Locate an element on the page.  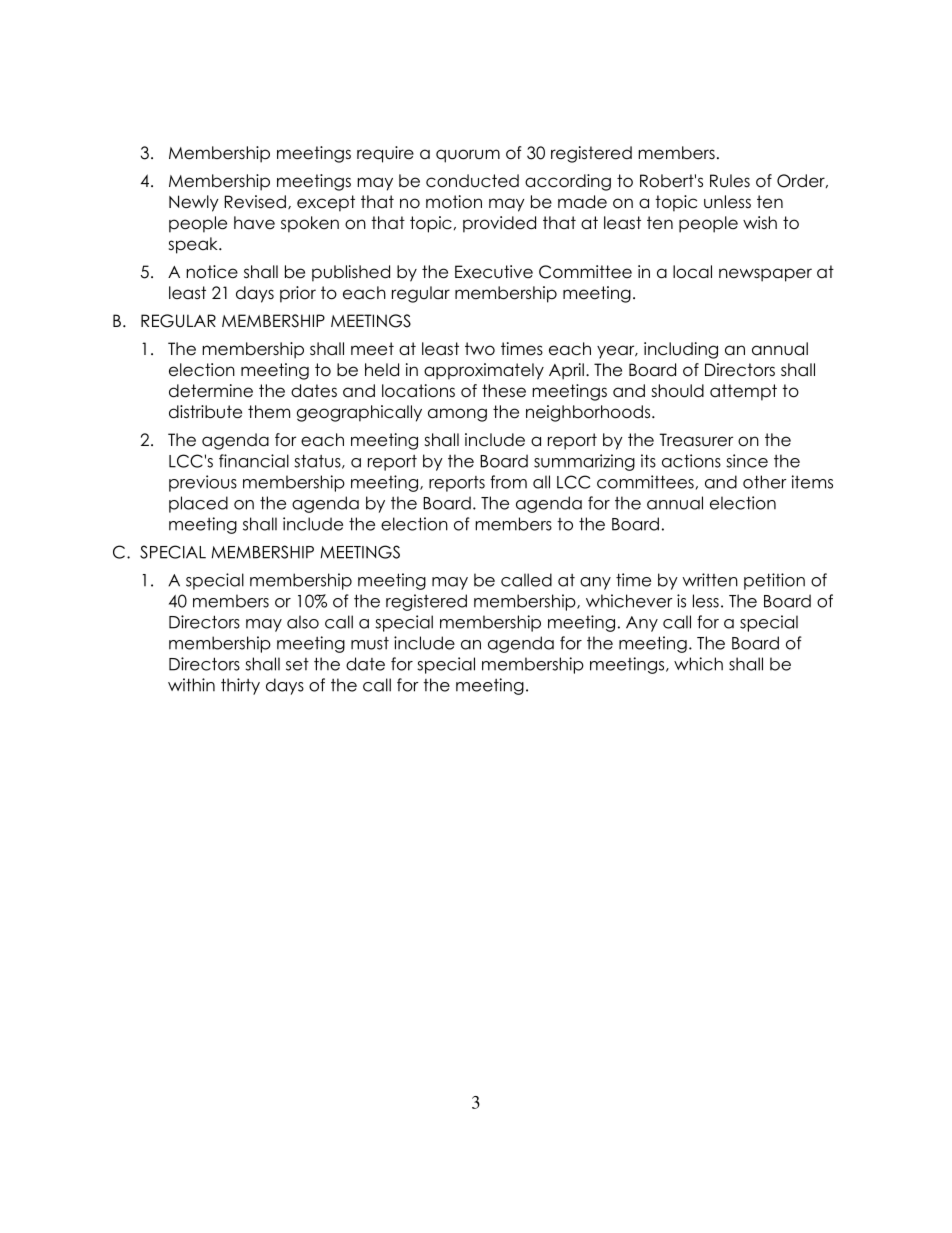
set is located at coordinates (297, 664).
